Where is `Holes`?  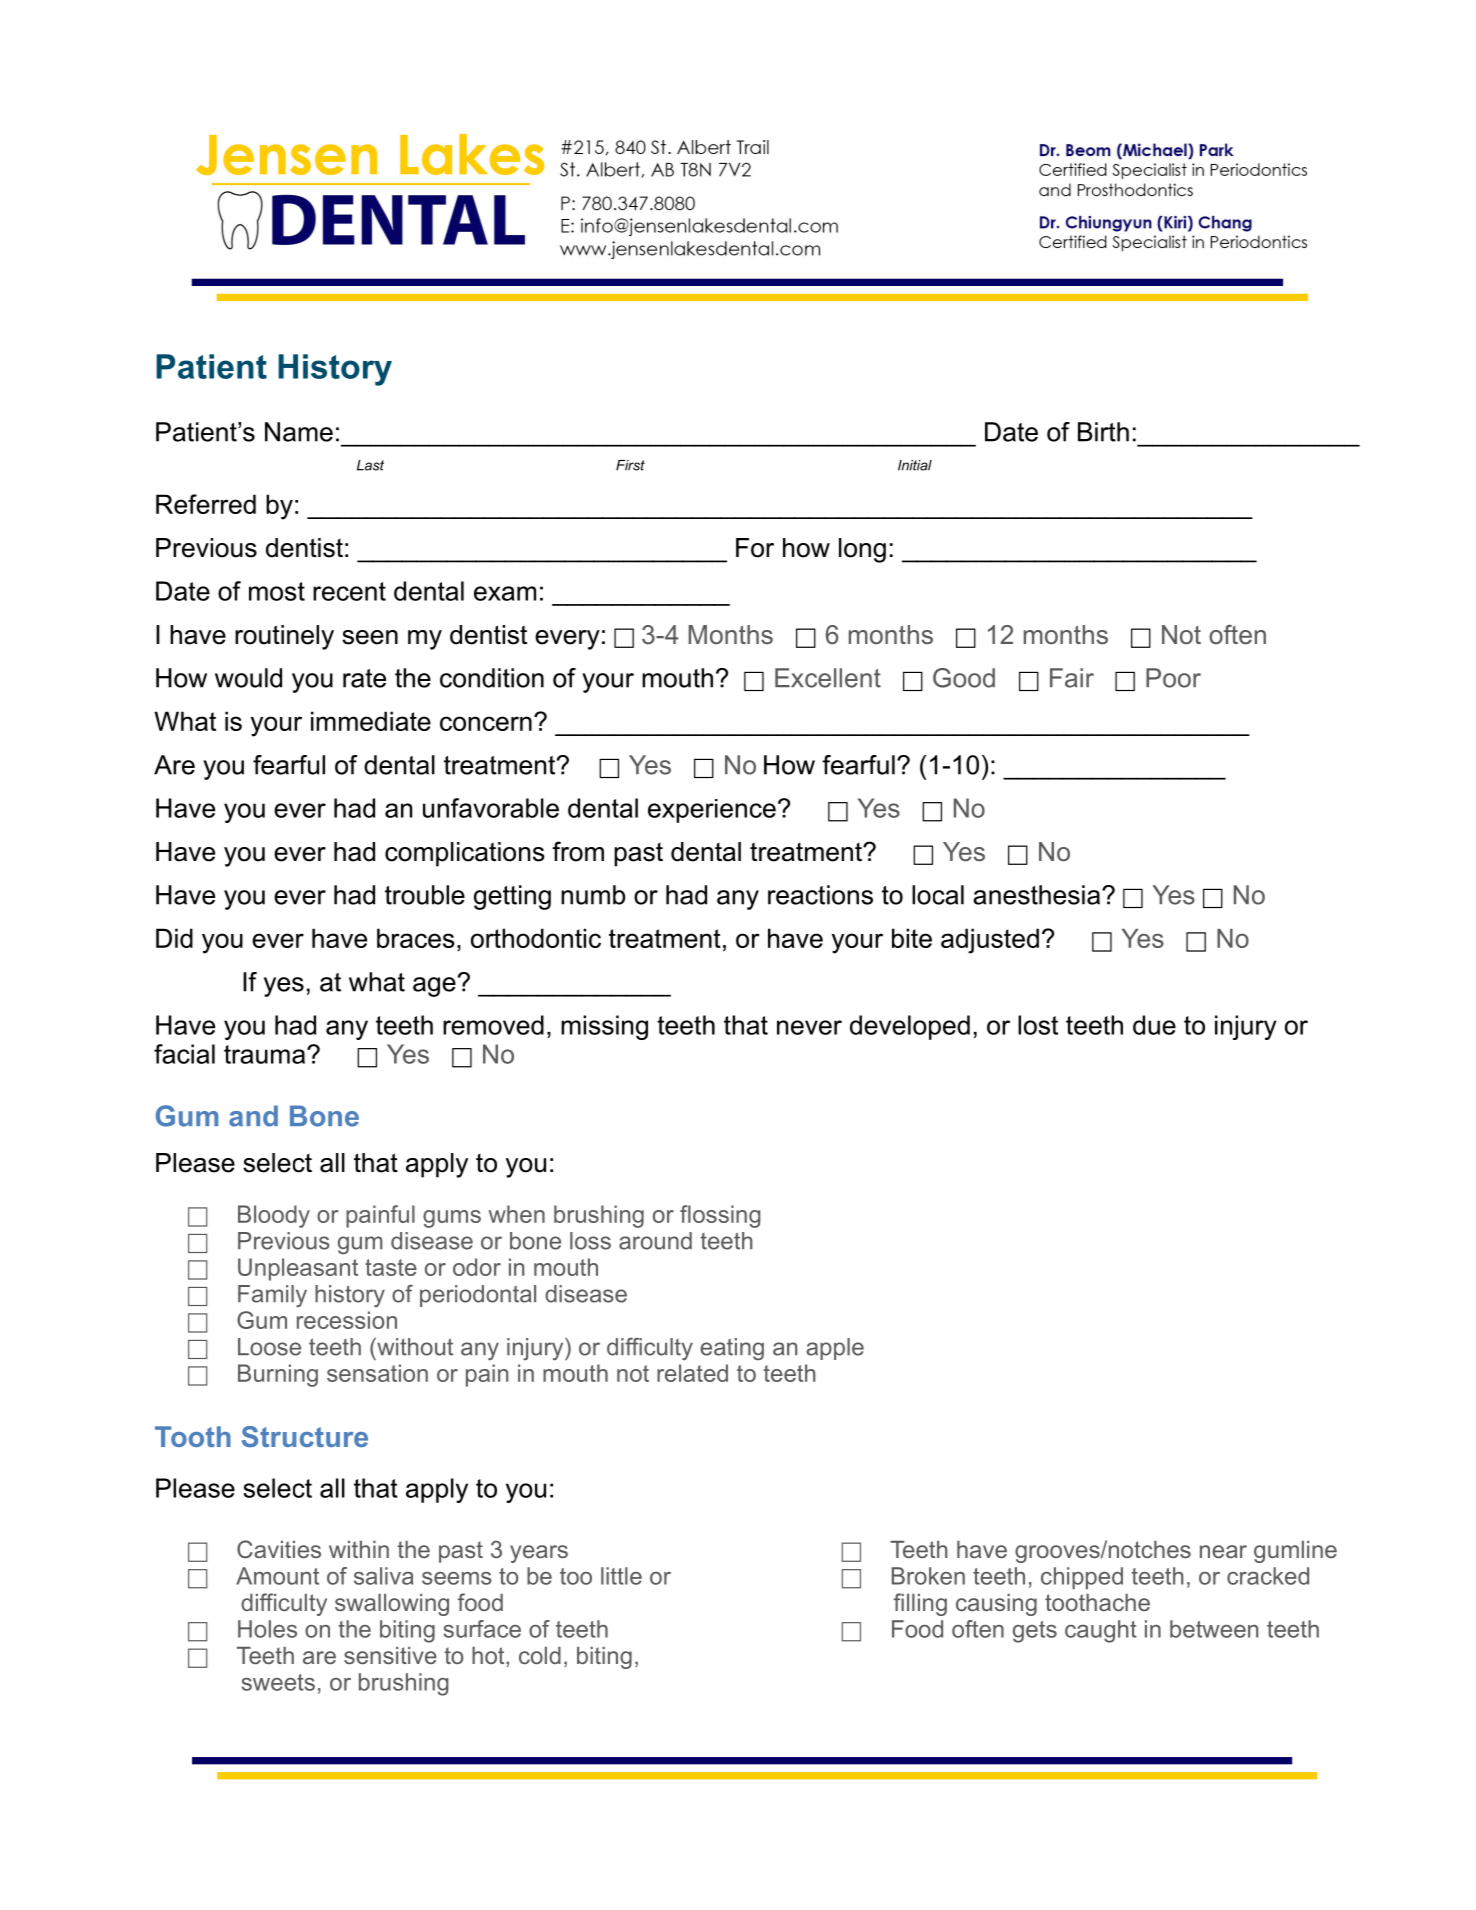 Holes is located at coordinates (267, 1629).
